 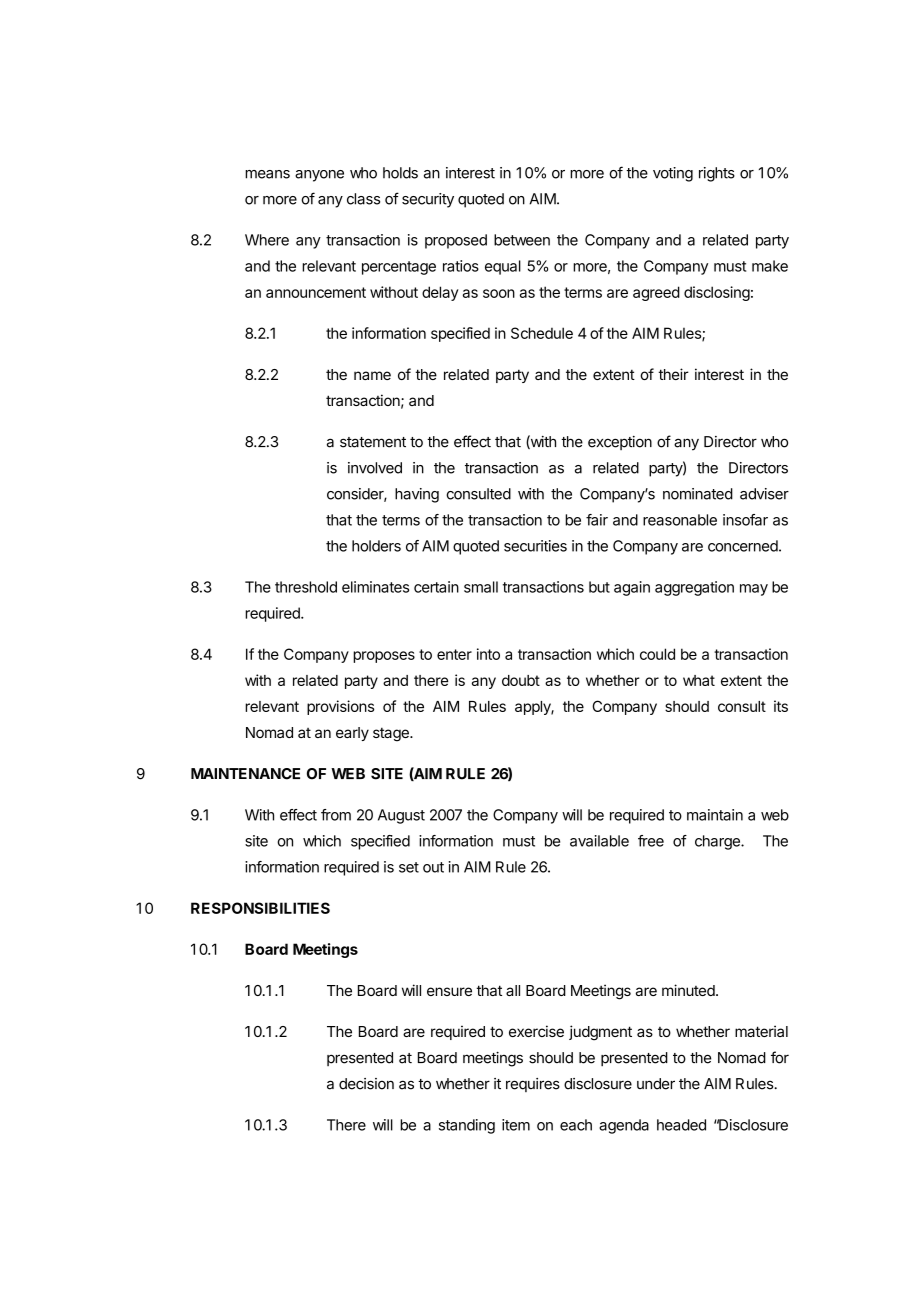 I want to click on anyone, so click(x=319, y=176).
